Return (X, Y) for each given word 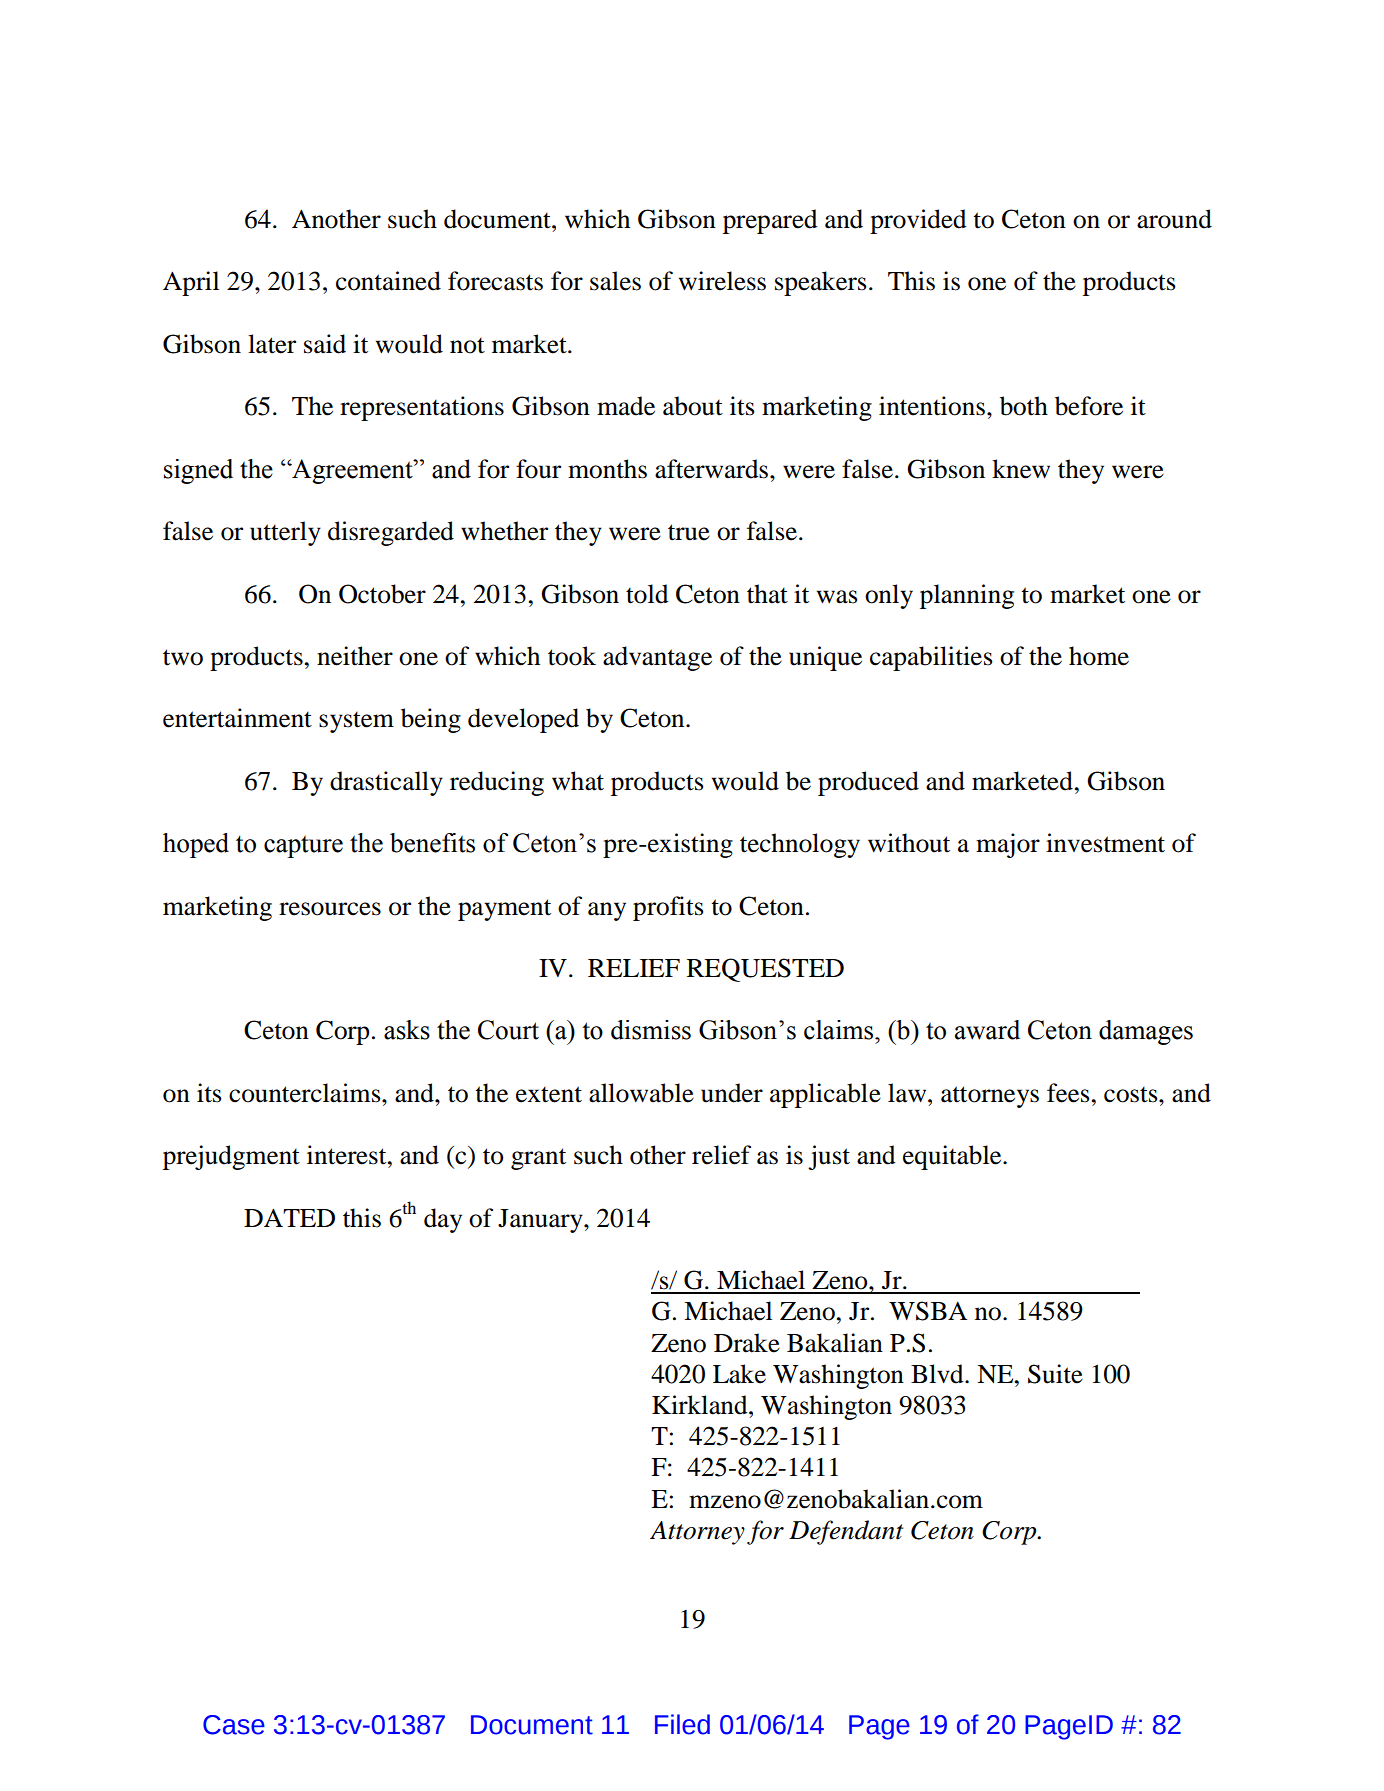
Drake (747, 1343)
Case (234, 1725)
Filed (682, 1724)
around (1174, 219)
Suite (1055, 1374)
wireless (722, 281)
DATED (289, 1218)
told (647, 594)
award (987, 1030)
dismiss (651, 1030)
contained (388, 281)
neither (355, 656)
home (1099, 656)
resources (330, 909)
